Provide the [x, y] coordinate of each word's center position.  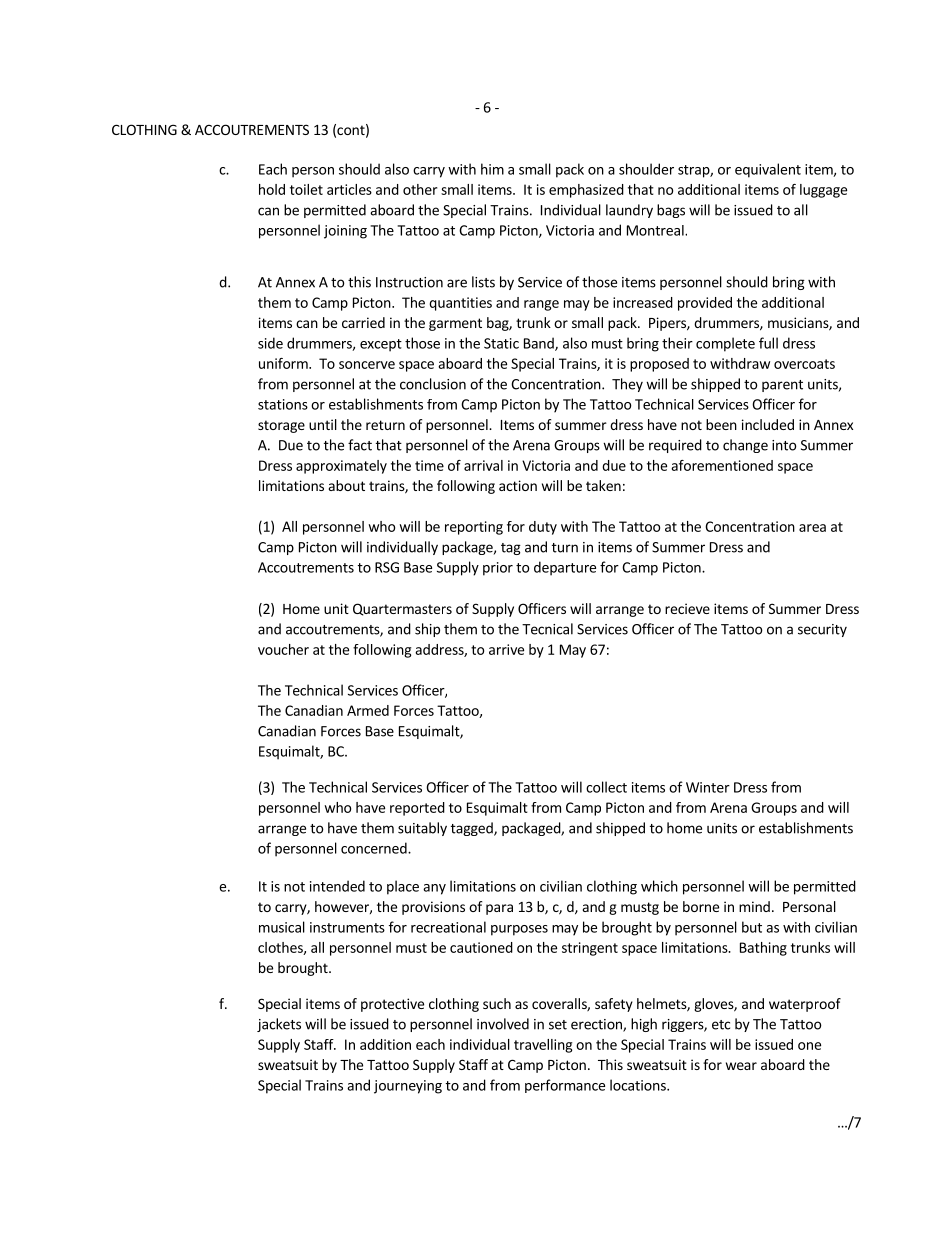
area [812, 528]
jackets [279, 1025]
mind [754, 906]
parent [782, 386]
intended [337, 886]
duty [543, 528]
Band [540, 344]
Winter [708, 787]
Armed [368, 710]
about [347, 485]
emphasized [586, 191]
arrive [506, 649]
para [499, 909]
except [381, 345]
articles [349, 189]
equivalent [768, 170]
